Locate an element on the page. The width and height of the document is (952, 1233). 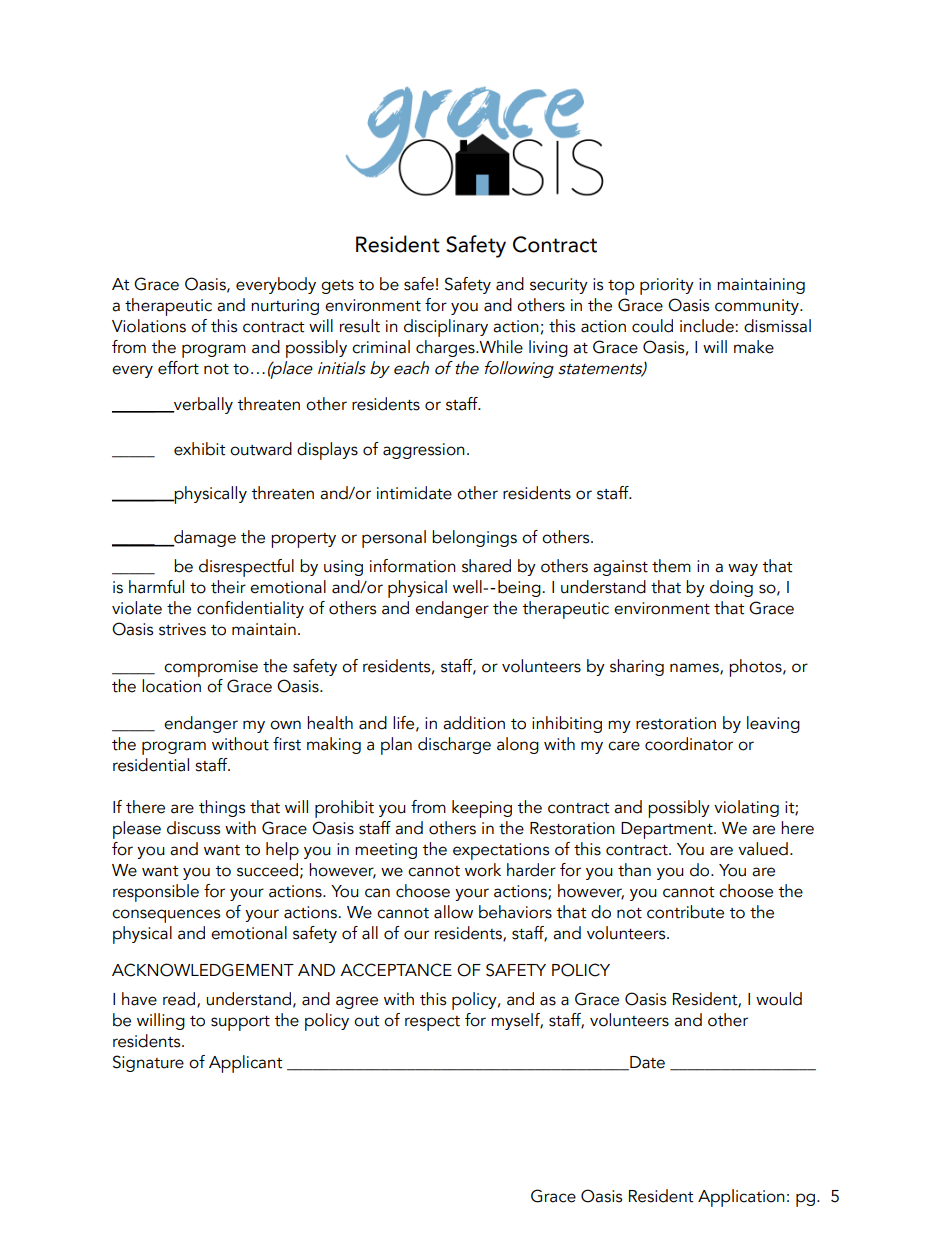
Applicant is located at coordinates (246, 1064).
